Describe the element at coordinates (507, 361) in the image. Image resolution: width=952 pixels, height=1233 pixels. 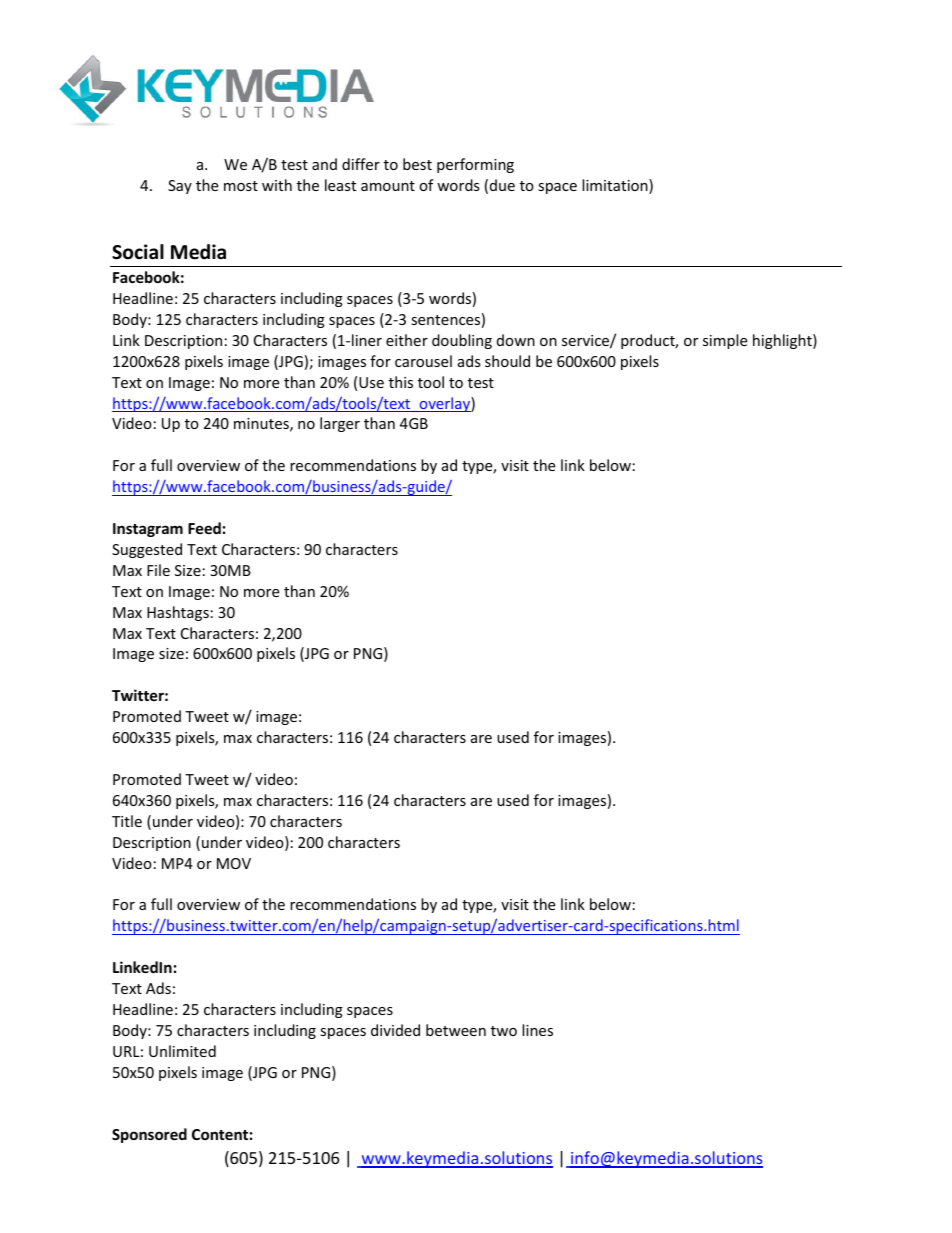
I see `should` at that location.
